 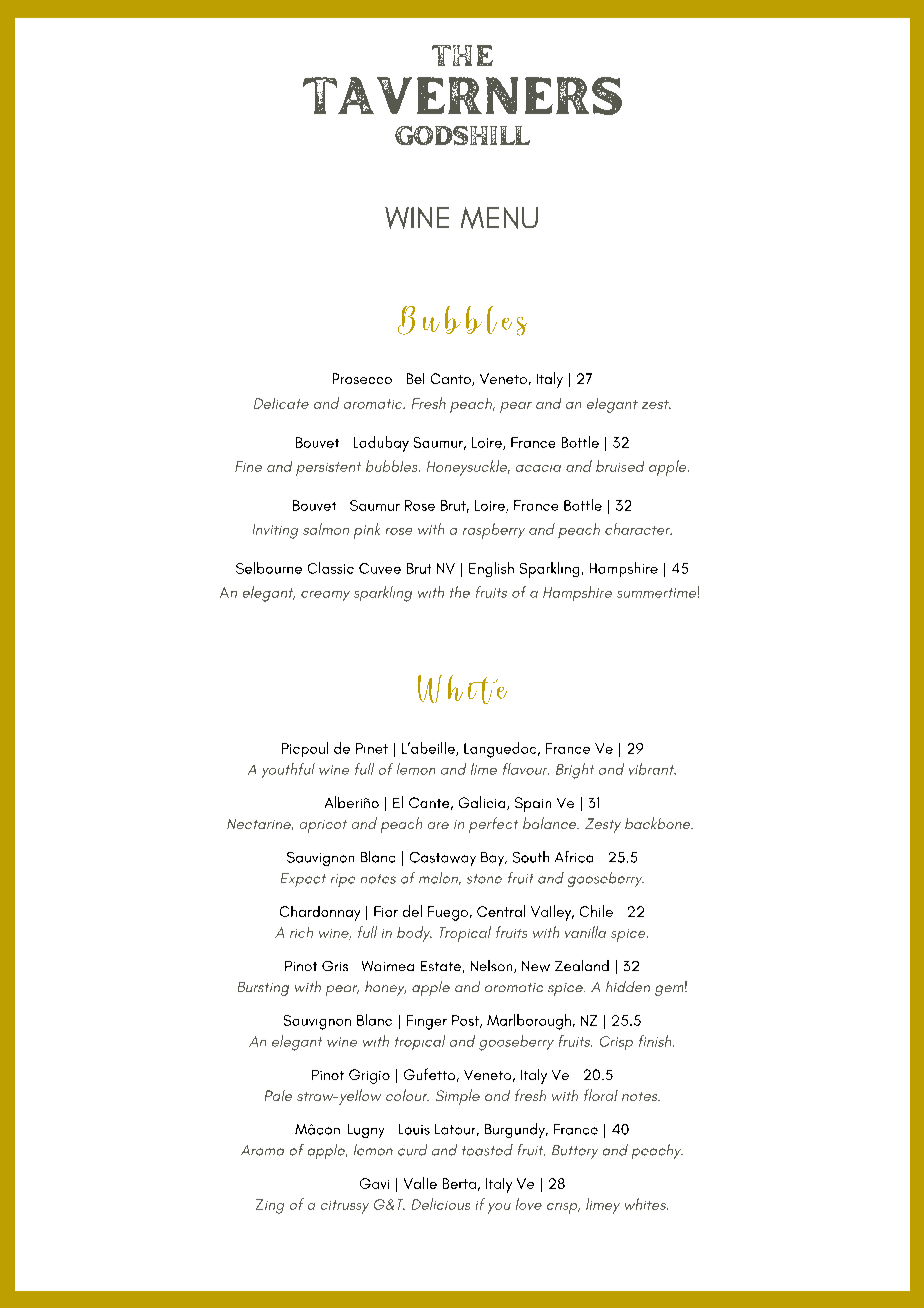 What do you see at coordinates (270, 1206) in the image?
I see `Zing` at bounding box center [270, 1206].
